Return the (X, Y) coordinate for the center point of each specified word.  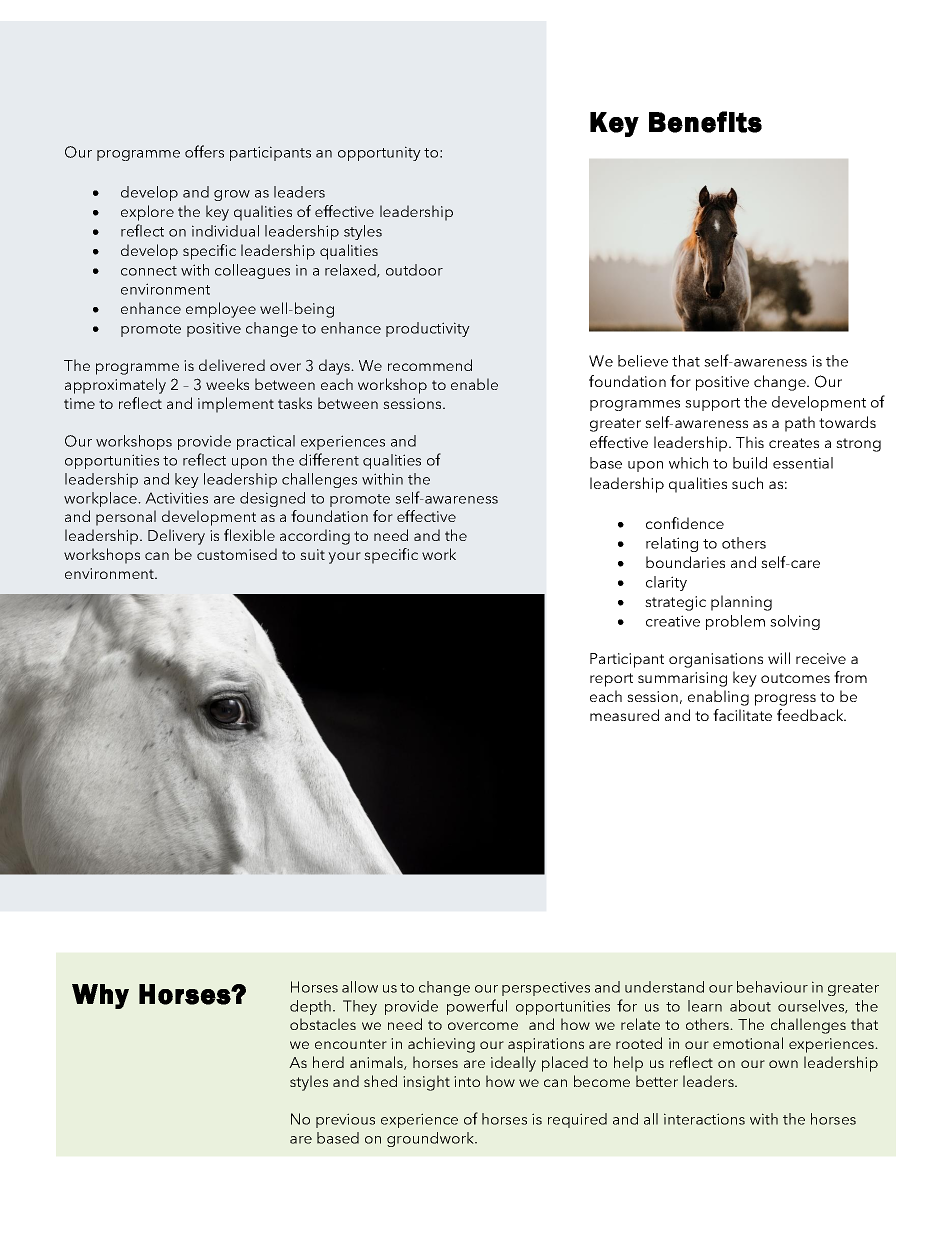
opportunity (379, 153)
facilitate (742, 715)
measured (624, 715)
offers (204, 151)
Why (100, 996)
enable (474, 384)
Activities (176, 498)
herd (328, 1062)
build (750, 463)
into (467, 1081)
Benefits (705, 122)
